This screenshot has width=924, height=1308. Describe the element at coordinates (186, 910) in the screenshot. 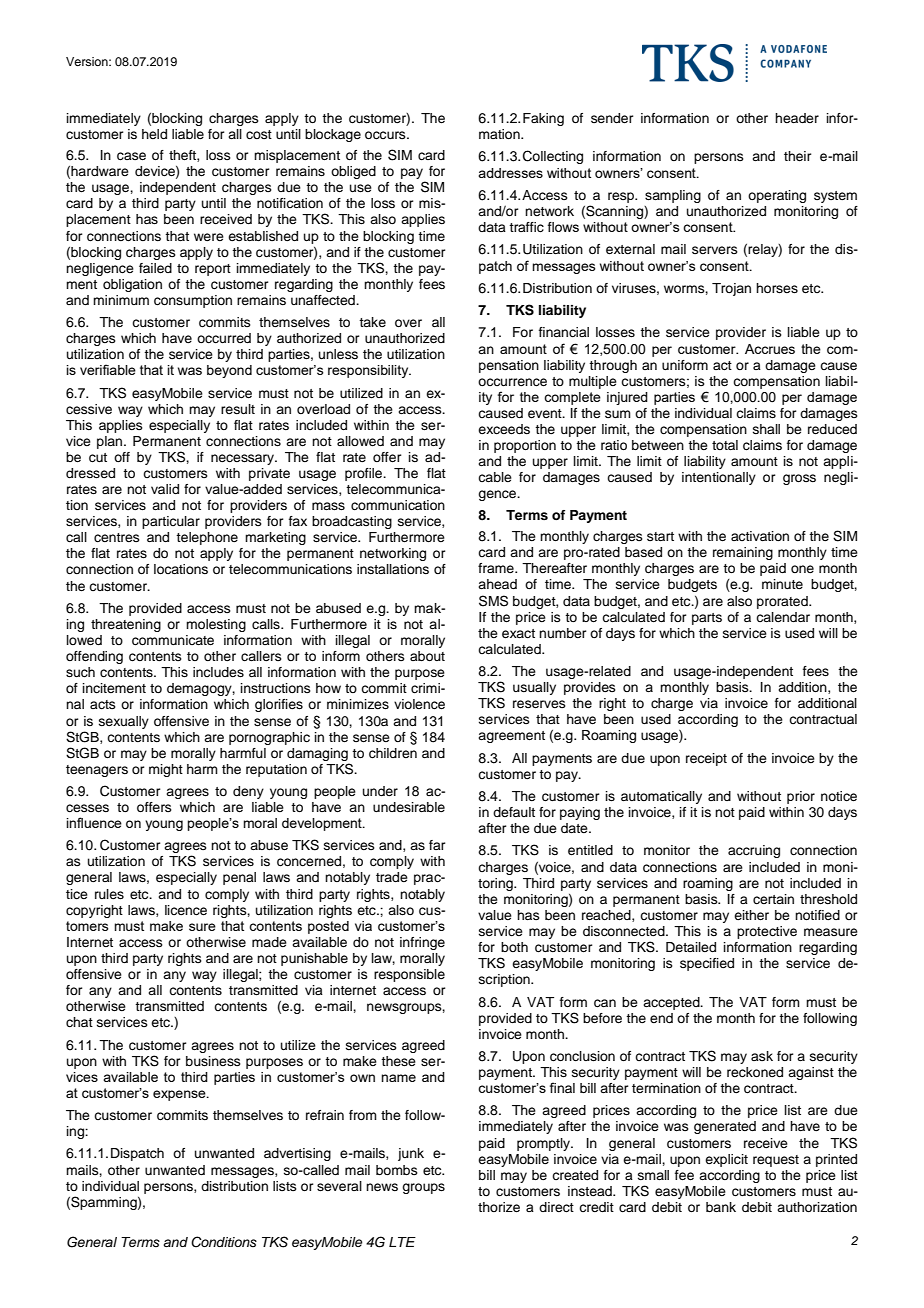

I see `licence` at that location.
